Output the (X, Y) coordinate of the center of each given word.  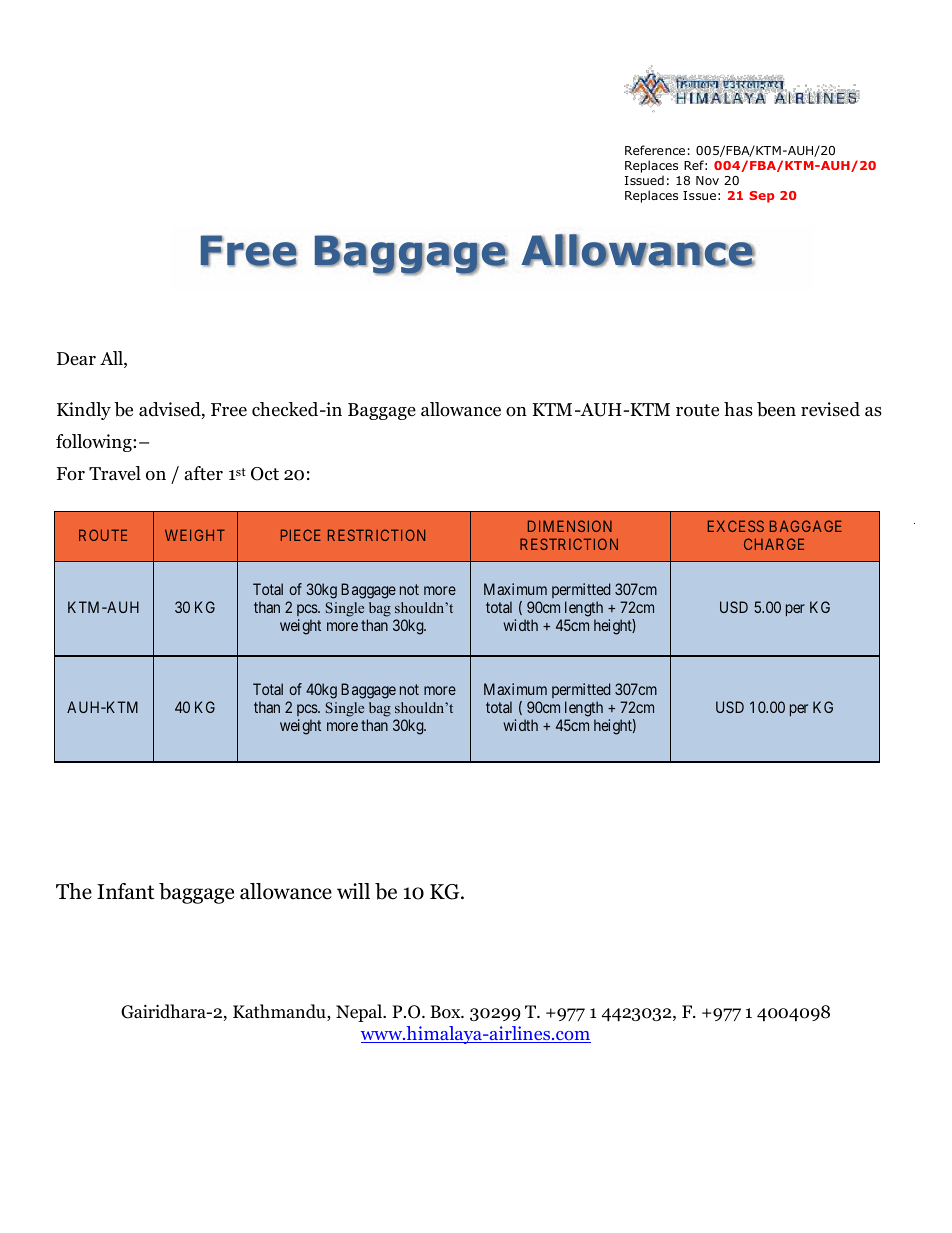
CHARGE (774, 544)
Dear (76, 359)
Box (446, 1012)
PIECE (301, 535)
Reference (655, 150)
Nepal (360, 1013)
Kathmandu (280, 1012)
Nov (707, 180)
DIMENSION (570, 526)
